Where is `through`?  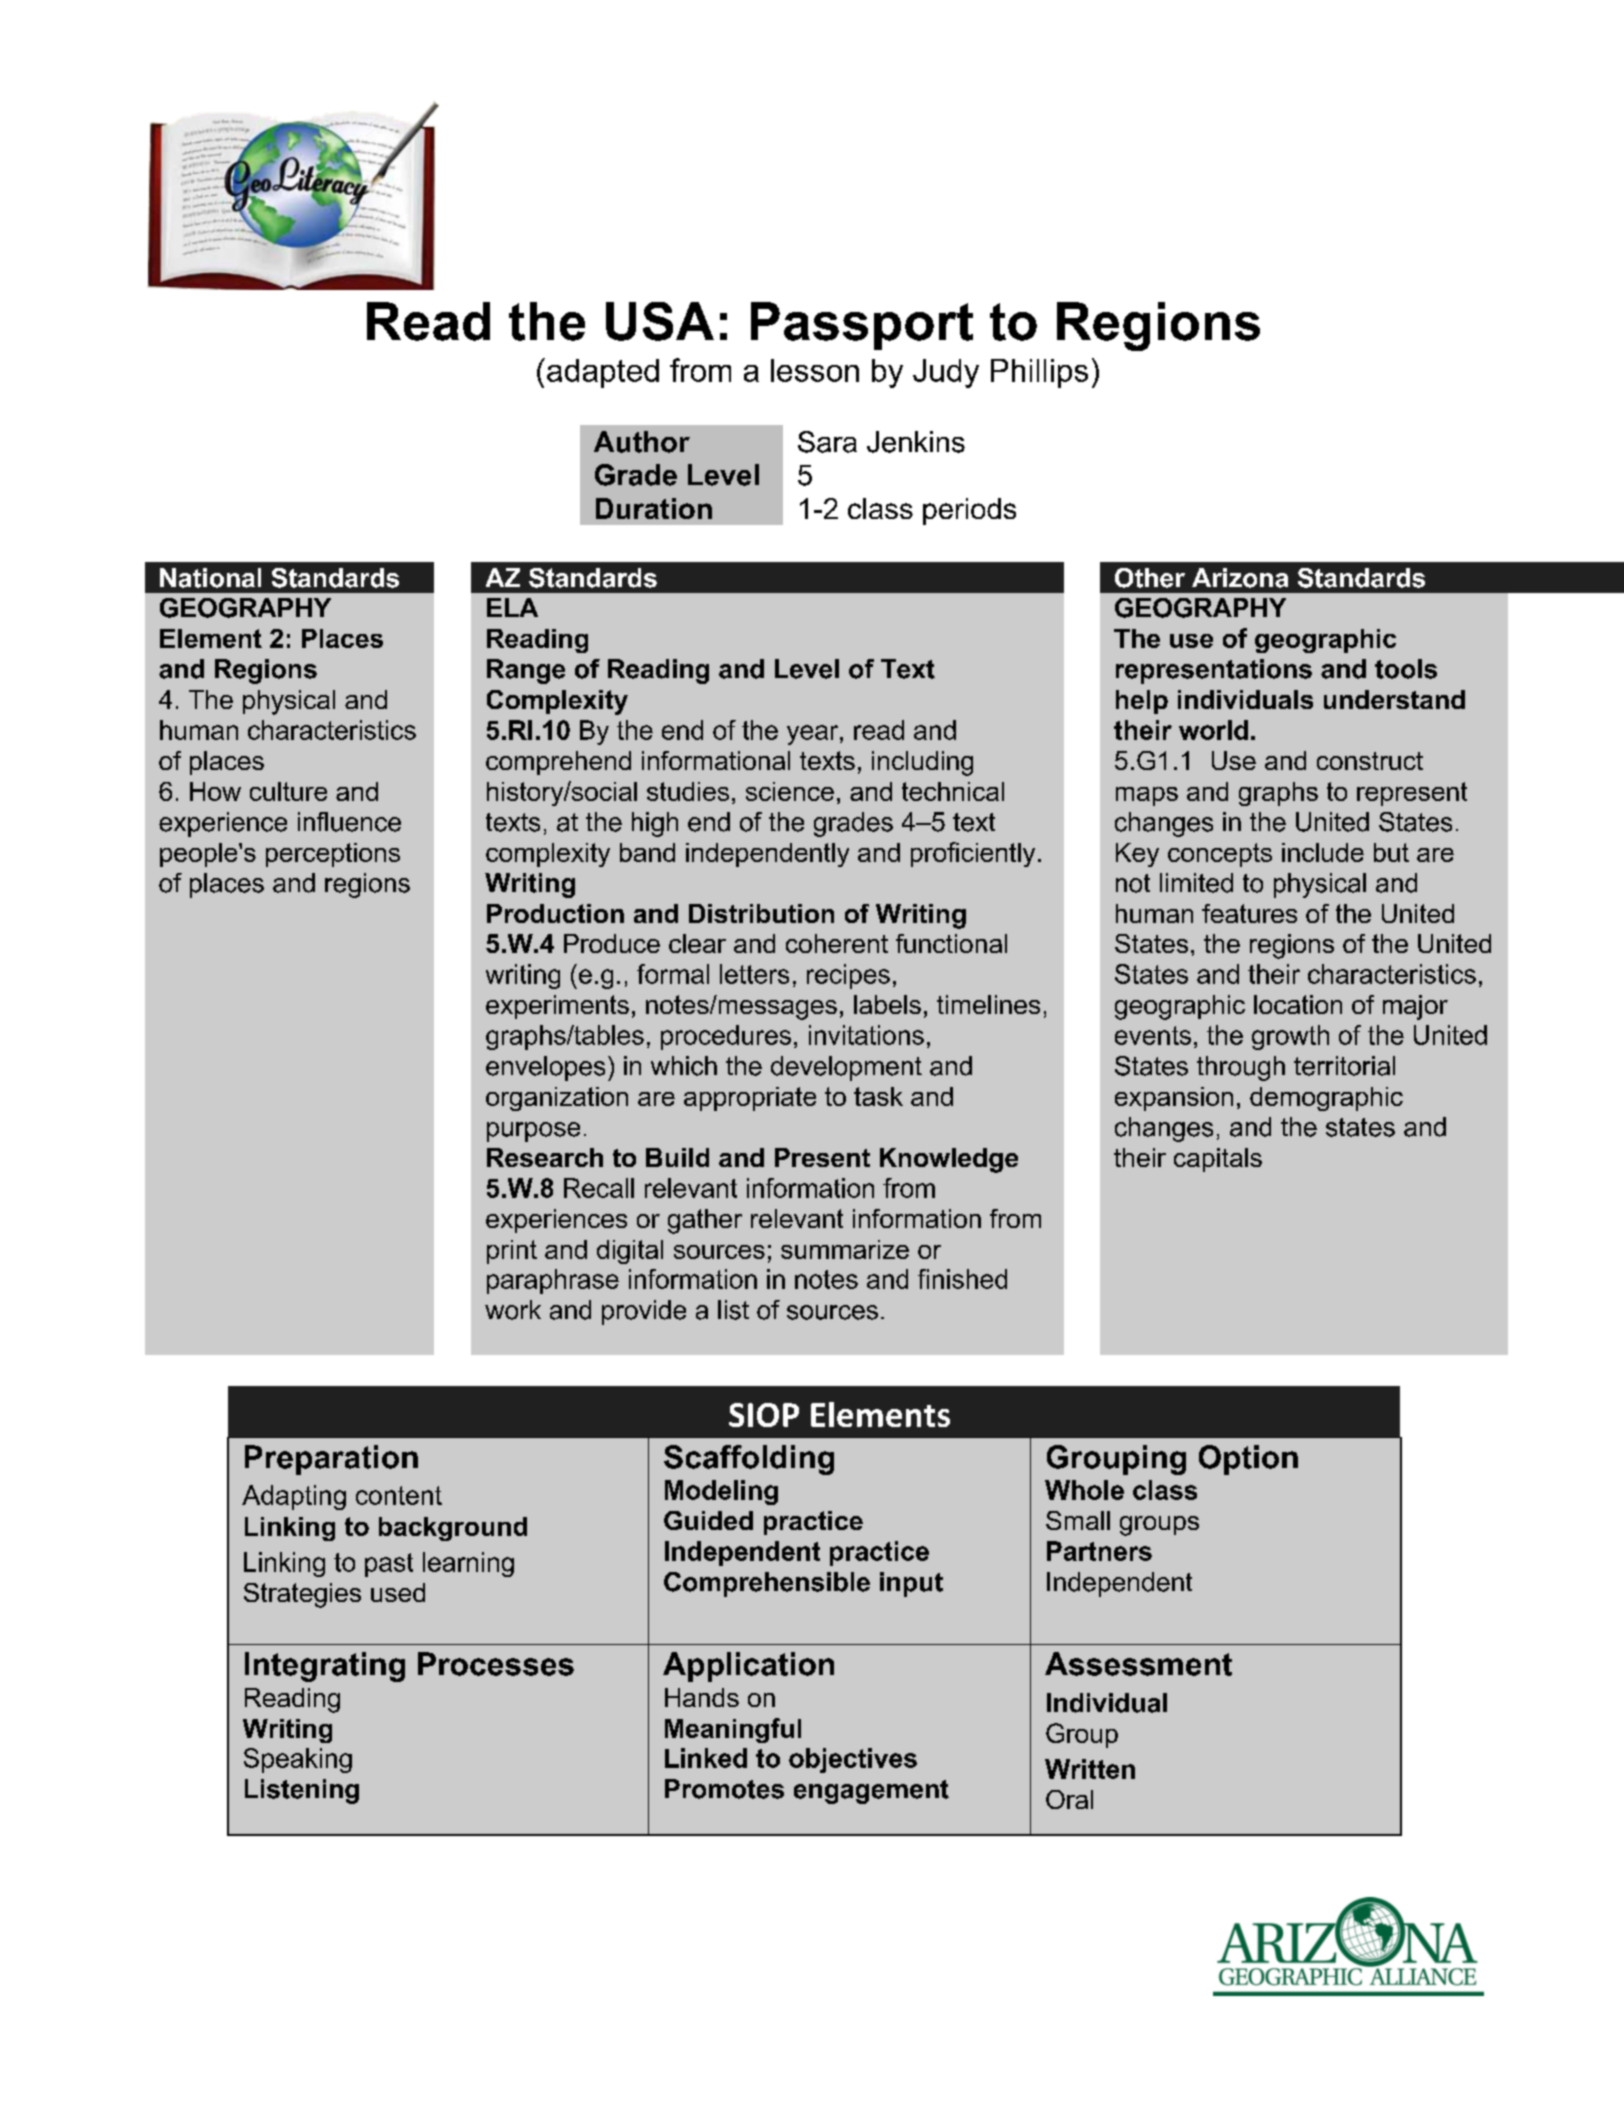
through is located at coordinates (1241, 1068).
